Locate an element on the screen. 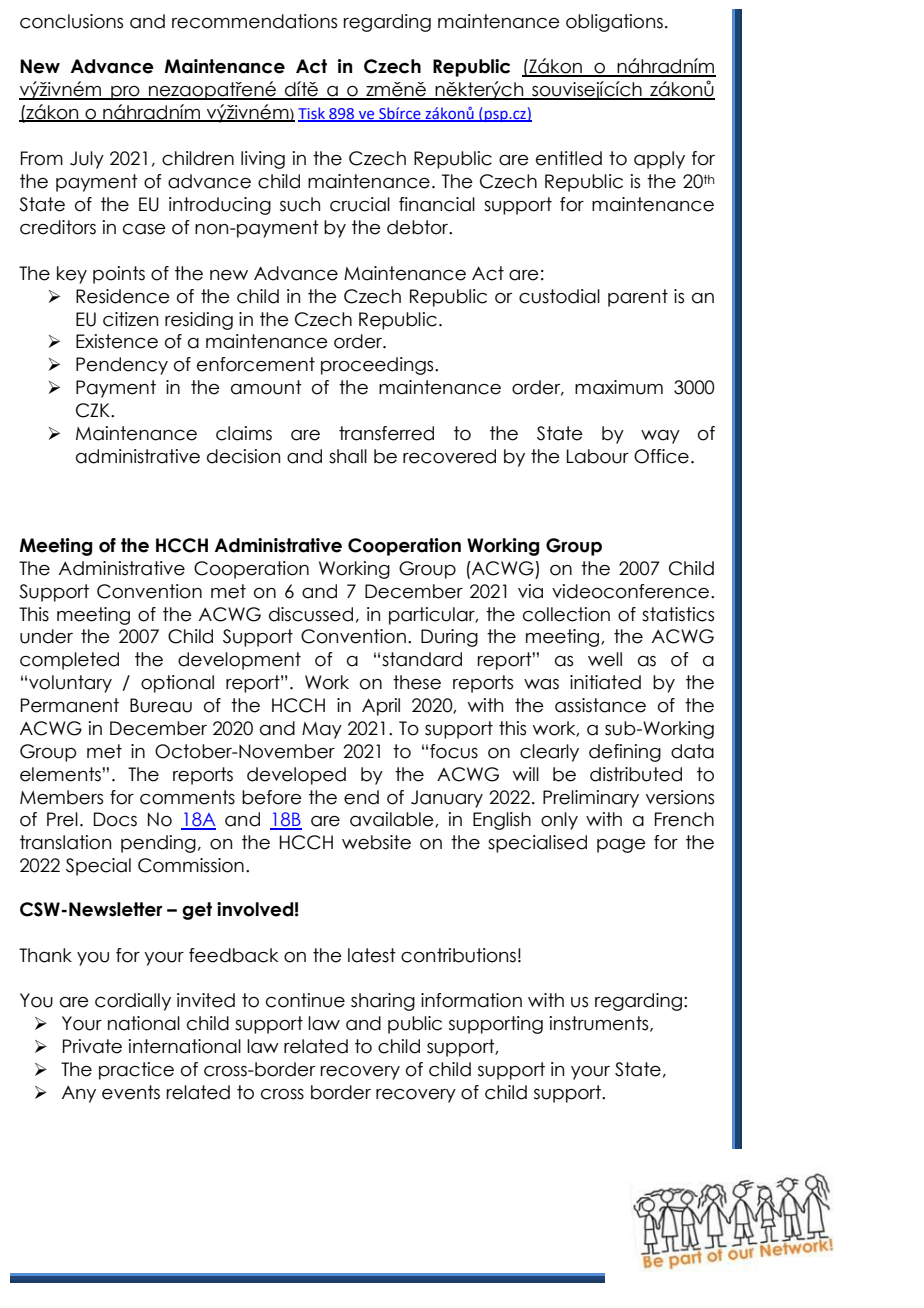 Image resolution: width=924 pixels, height=1308 pixels. sharing is located at coordinates (383, 1002).
